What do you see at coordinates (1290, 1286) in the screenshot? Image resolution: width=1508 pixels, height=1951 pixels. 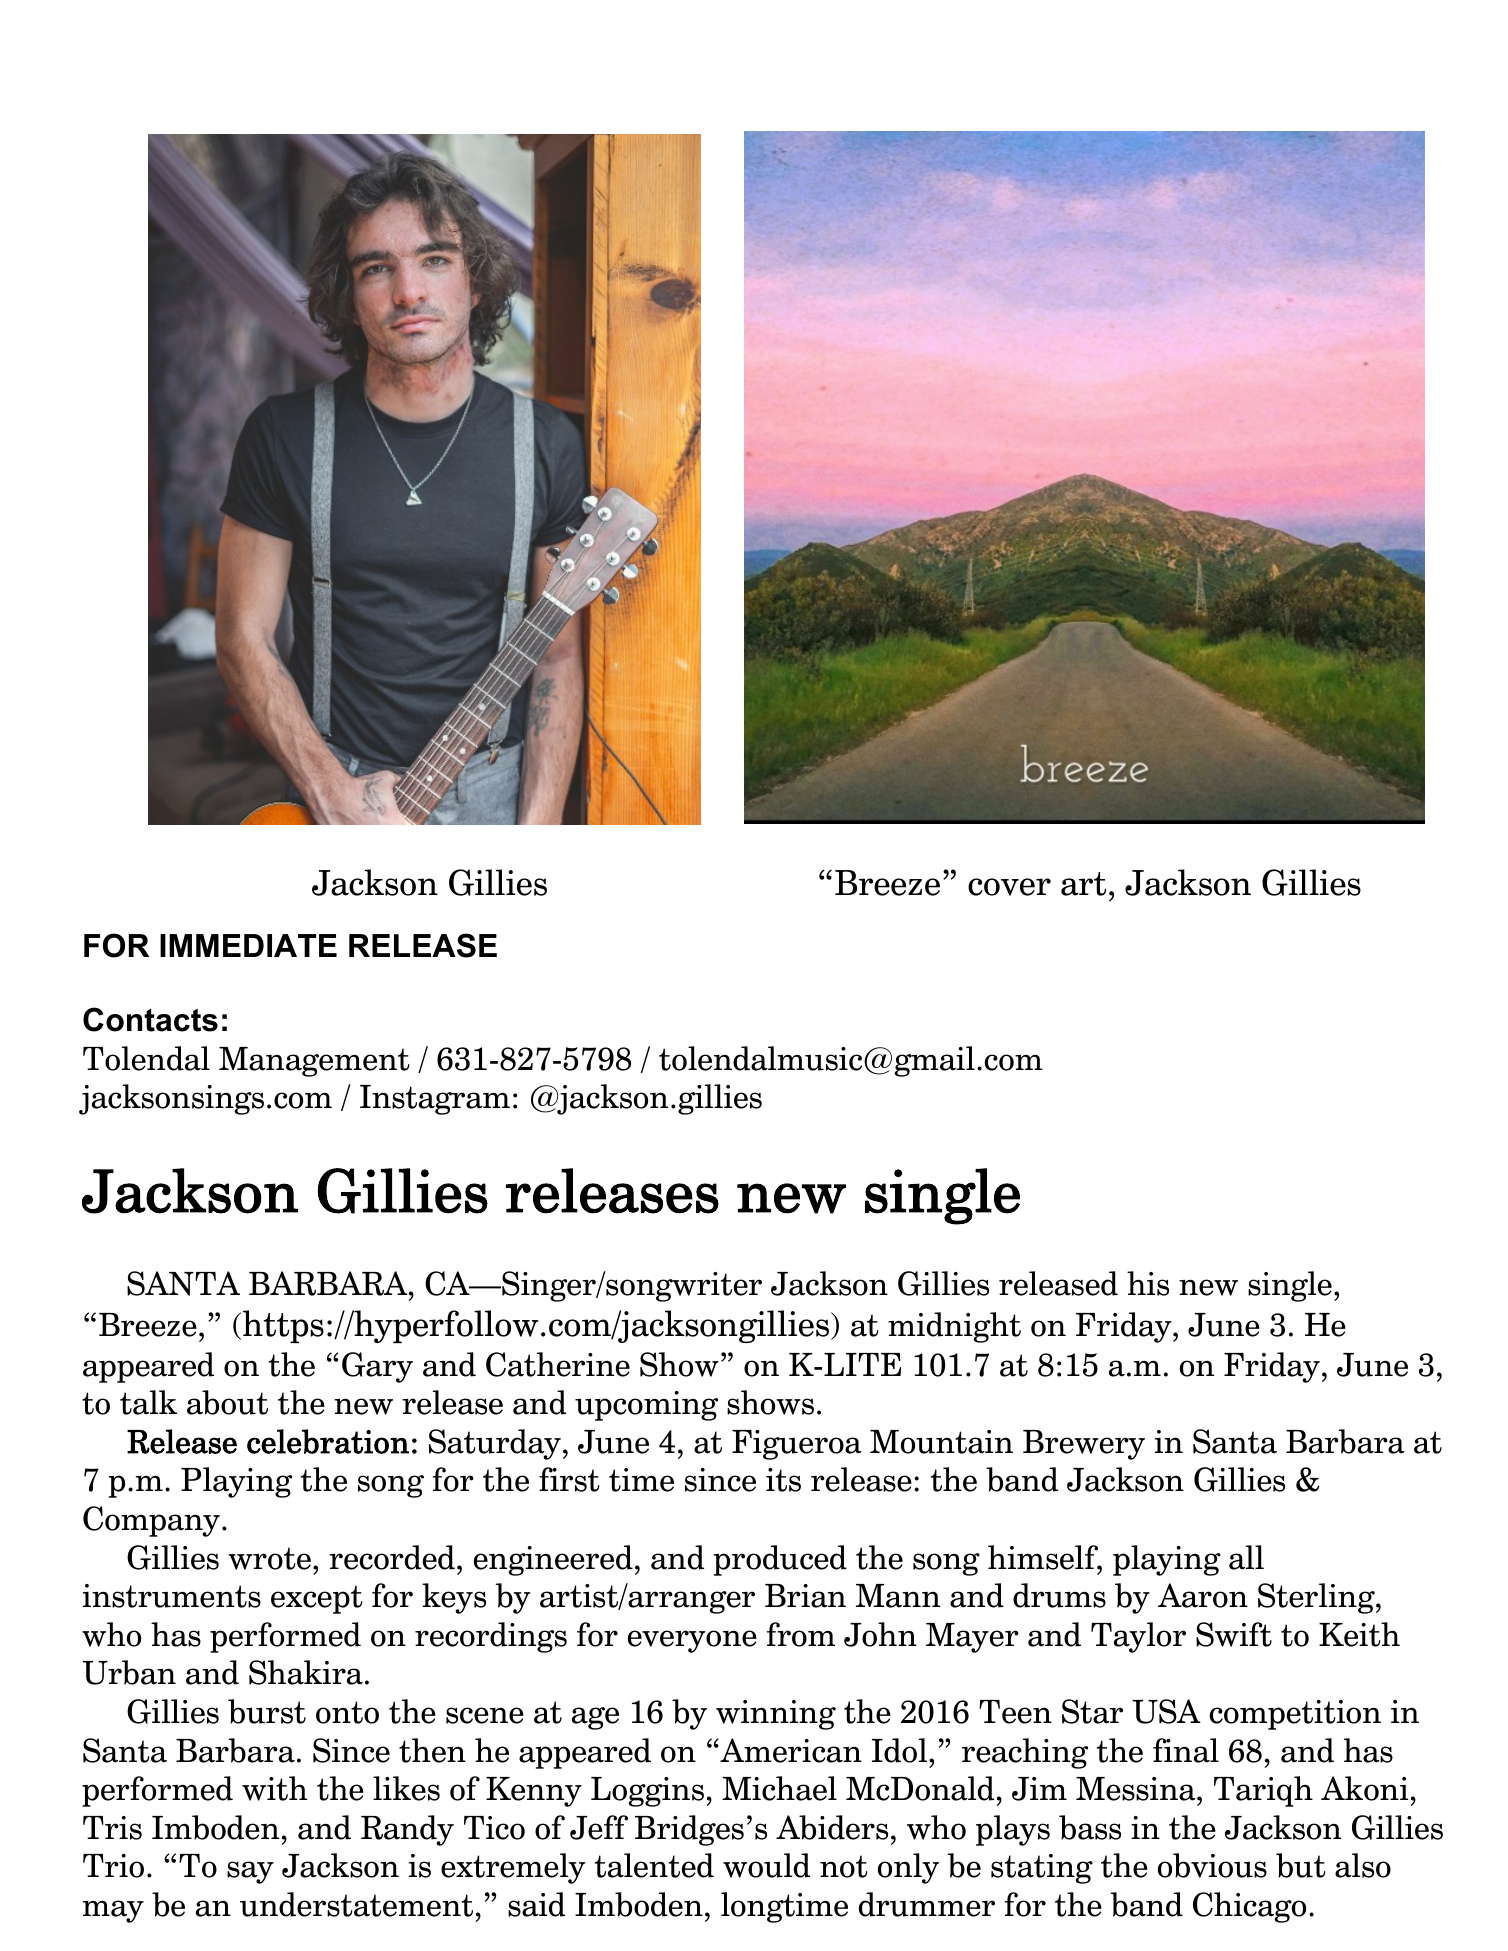 I see `single` at bounding box center [1290, 1286].
